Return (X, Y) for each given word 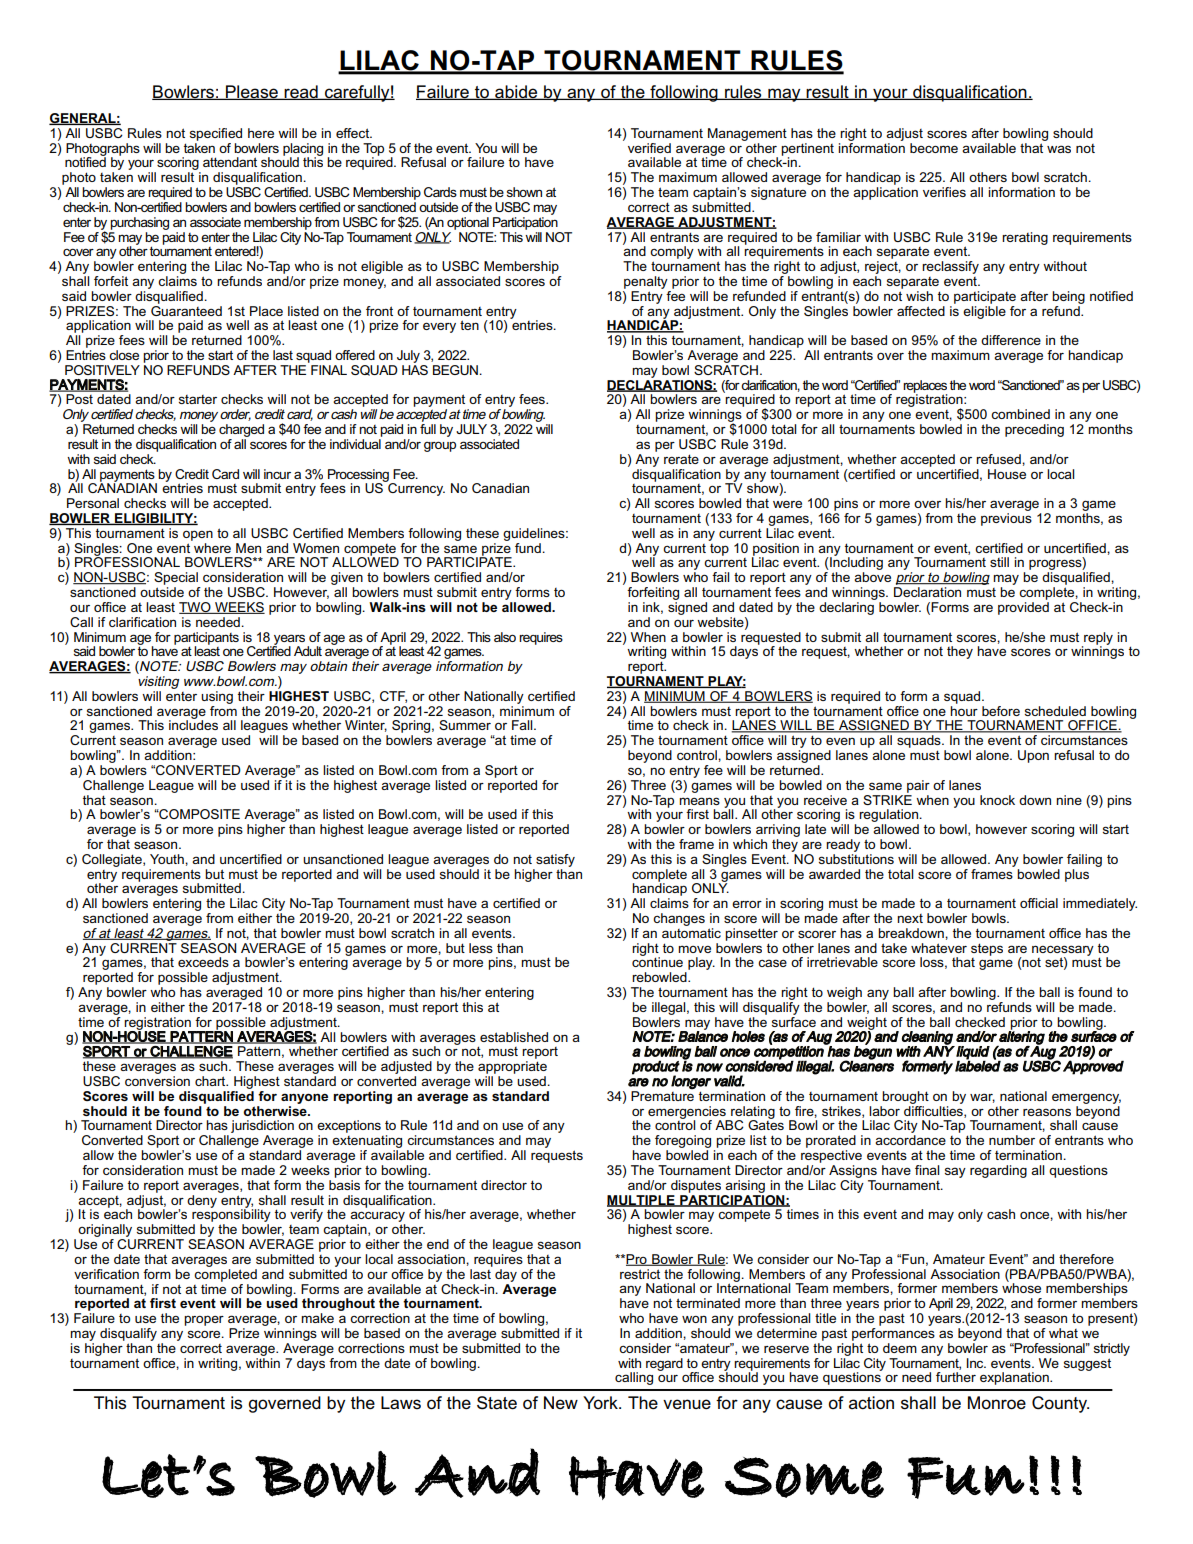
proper (204, 1320)
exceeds (203, 962)
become (934, 148)
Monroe (997, 1403)
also (505, 637)
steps (987, 949)
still (999, 562)
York (601, 1402)
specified (216, 134)
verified (649, 148)
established (514, 1037)
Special (176, 578)
